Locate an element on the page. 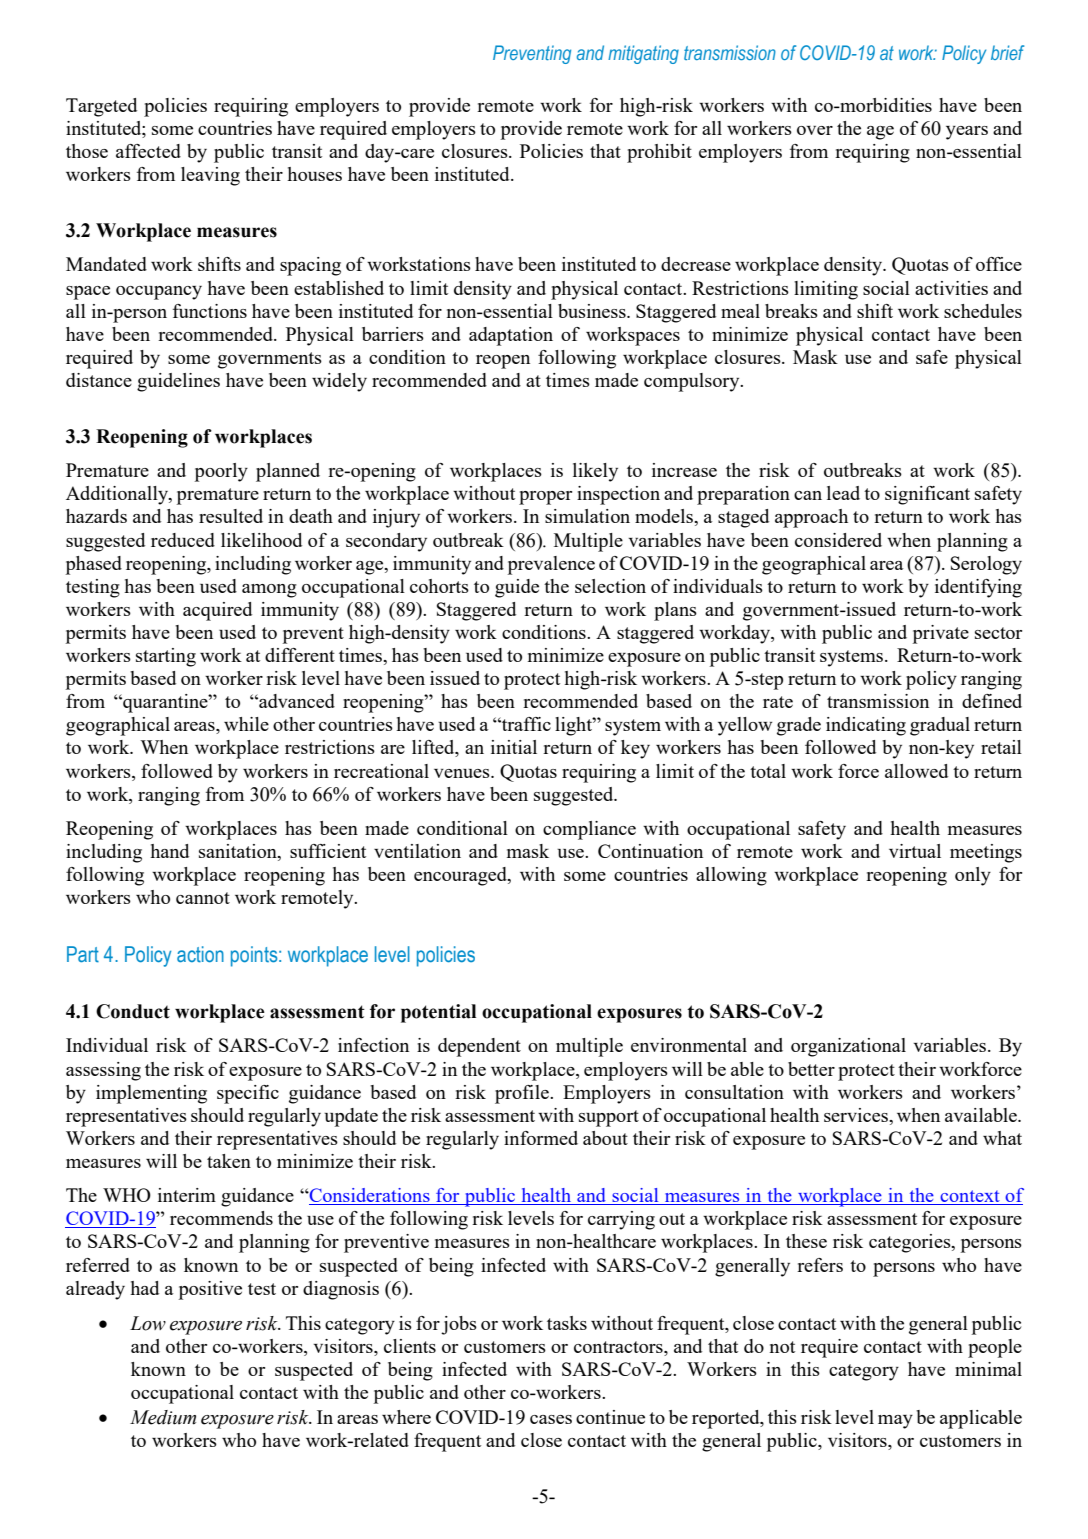 Image resolution: width=1088 pixels, height=1539 pixels. likely is located at coordinates (595, 472).
